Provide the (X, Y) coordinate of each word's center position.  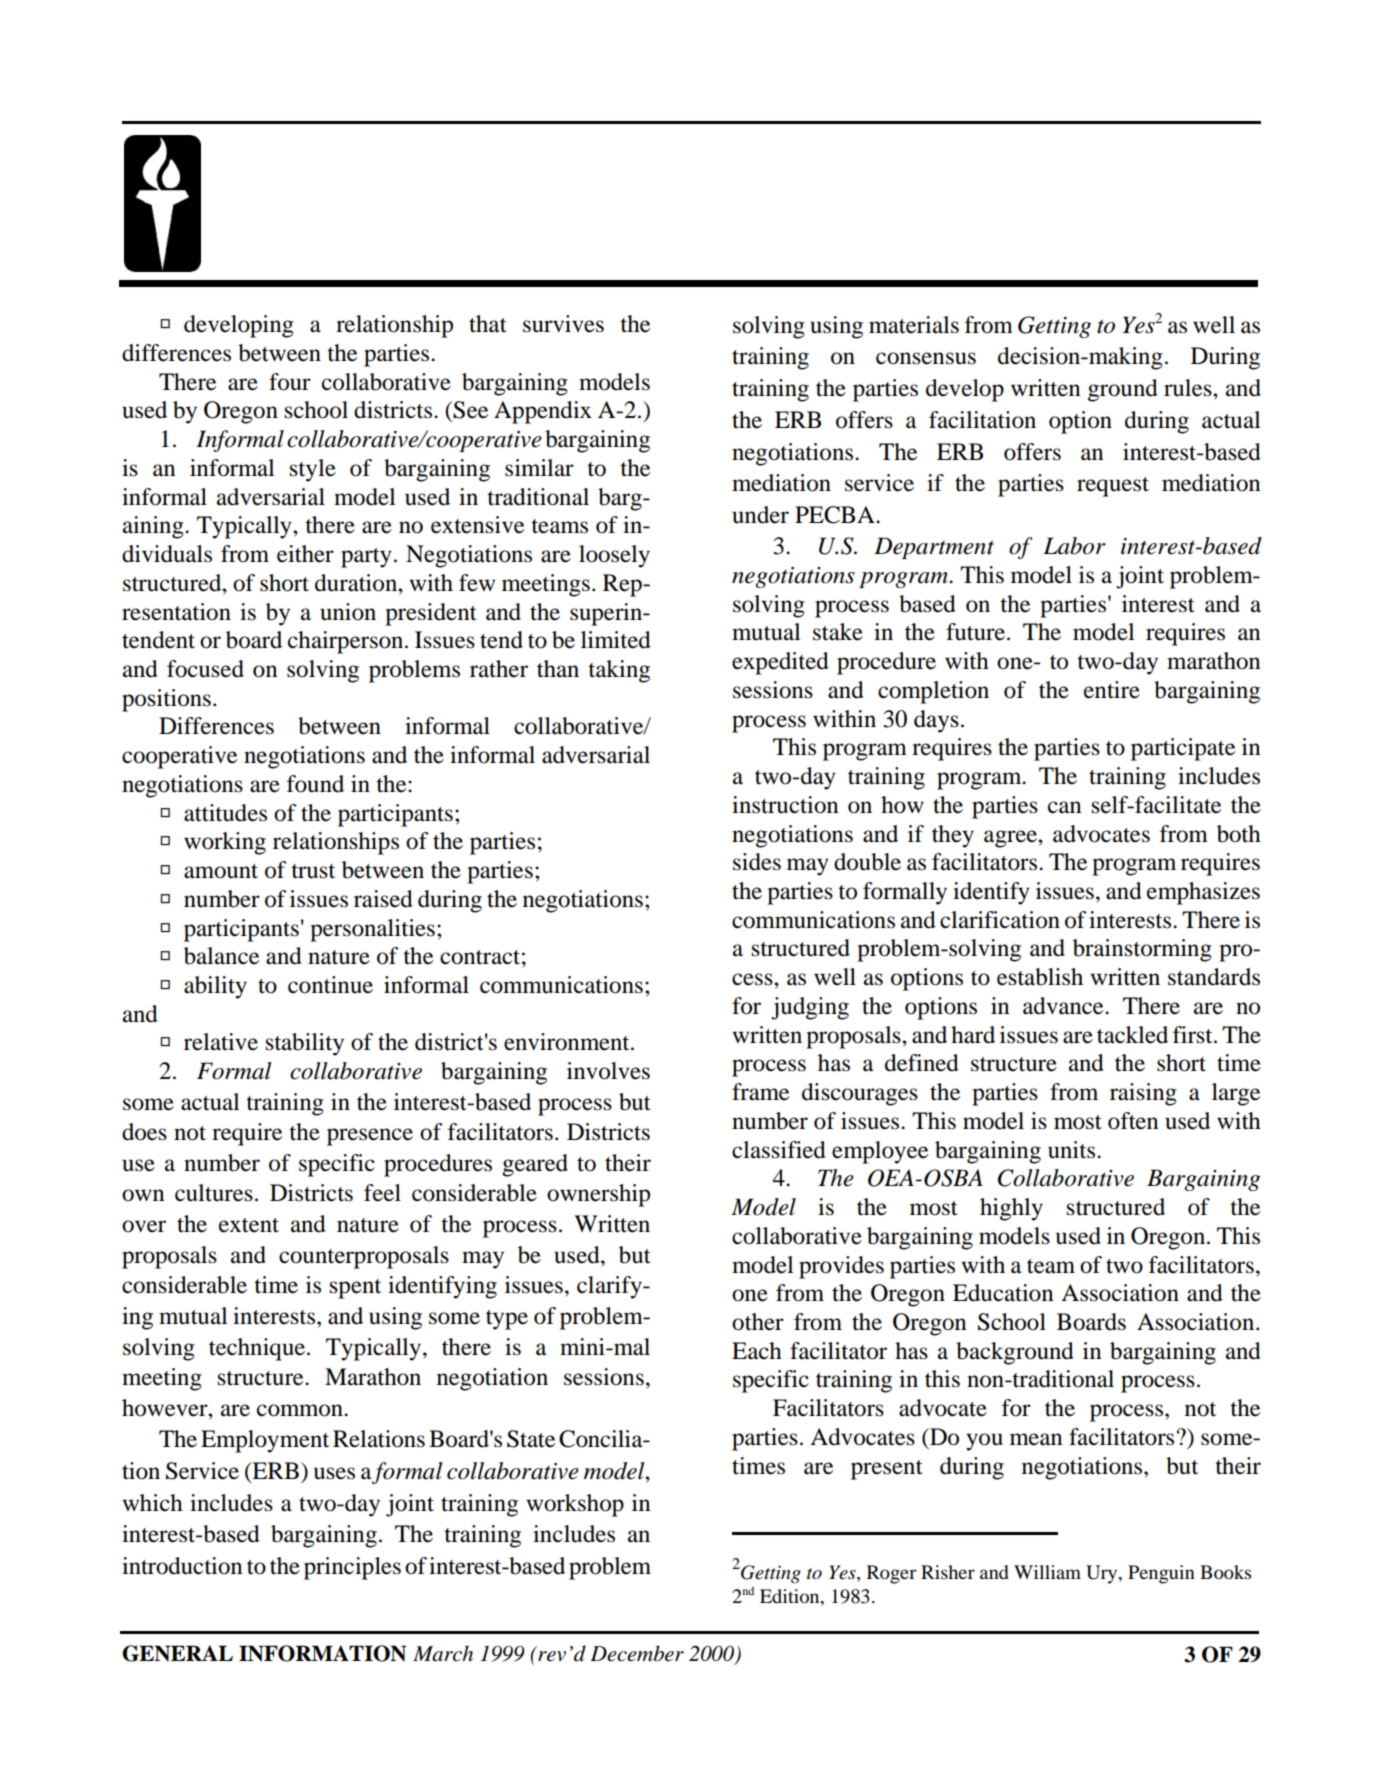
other (758, 1322)
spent (355, 1289)
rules (1189, 388)
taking (619, 671)
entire (1112, 690)
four (290, 382)
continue (330, 985)
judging (810, 1008)
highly (1011, 1209)
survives (563, 324)
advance (1064, 1006)
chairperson (347, 642)
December (637, 1653)
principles (352, 1568)
